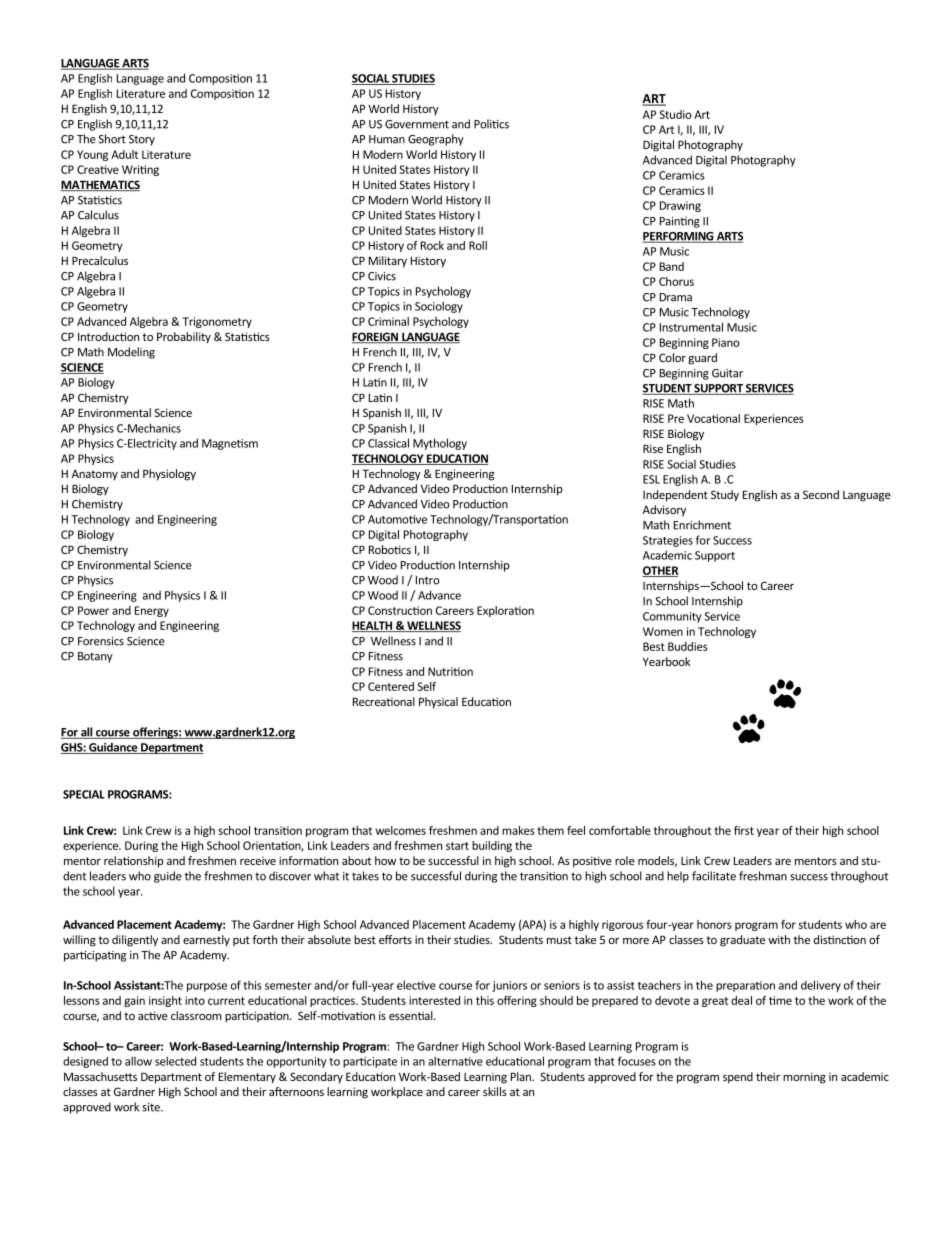  Describe the element at coordinates (131, 353) in the screenshot. I see `Modeling` at that location.
